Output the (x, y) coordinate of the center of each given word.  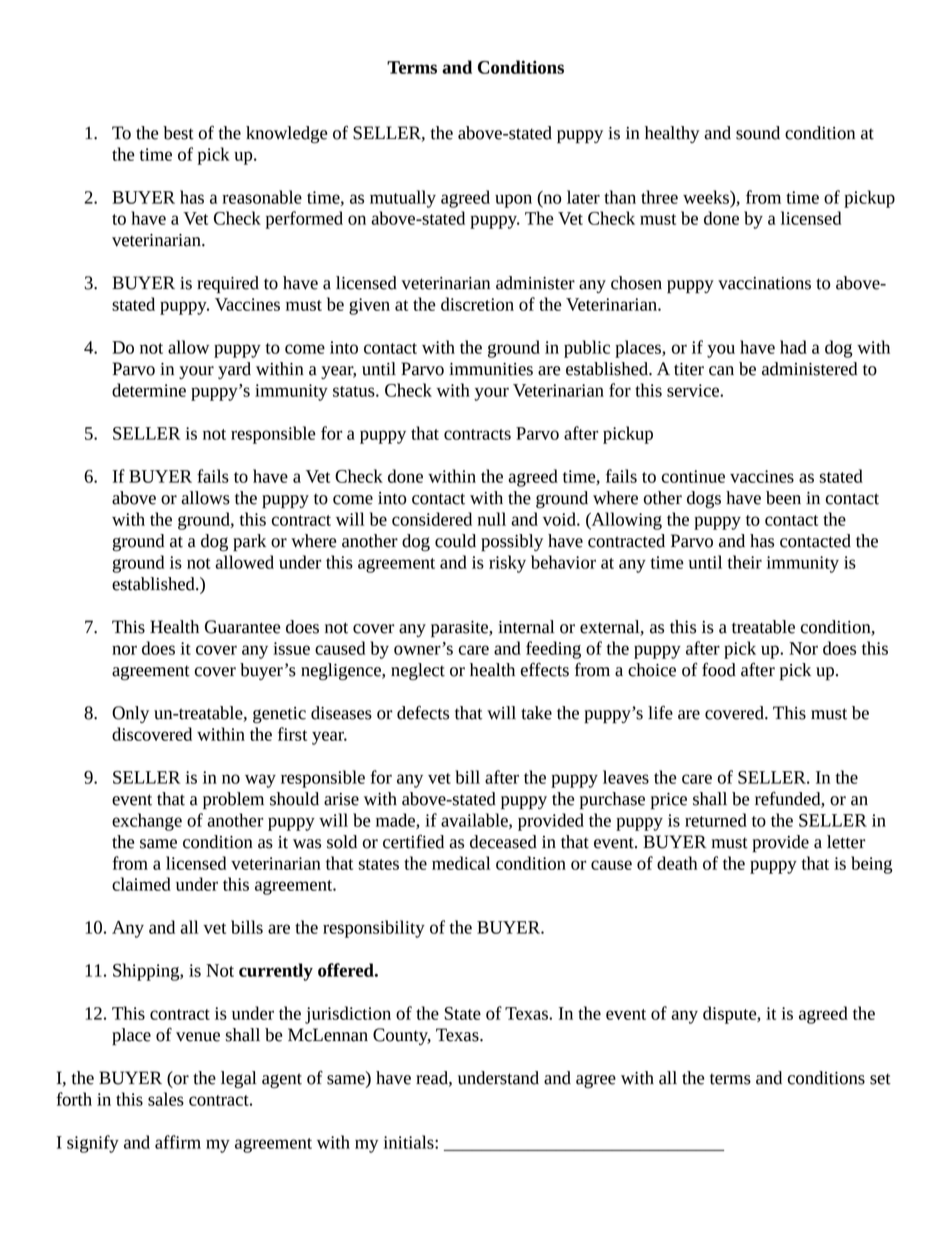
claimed (141, 884)
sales (166, 1099)
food (719, 669)
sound (758, 133)
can (721, 371)
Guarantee (242, 627)
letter (846, 842)
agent (282, 1081)
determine (149, 390)
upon (513, 201)
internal (526, 627)
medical (461, 863)
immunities (491, 369)
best (178, 133)
